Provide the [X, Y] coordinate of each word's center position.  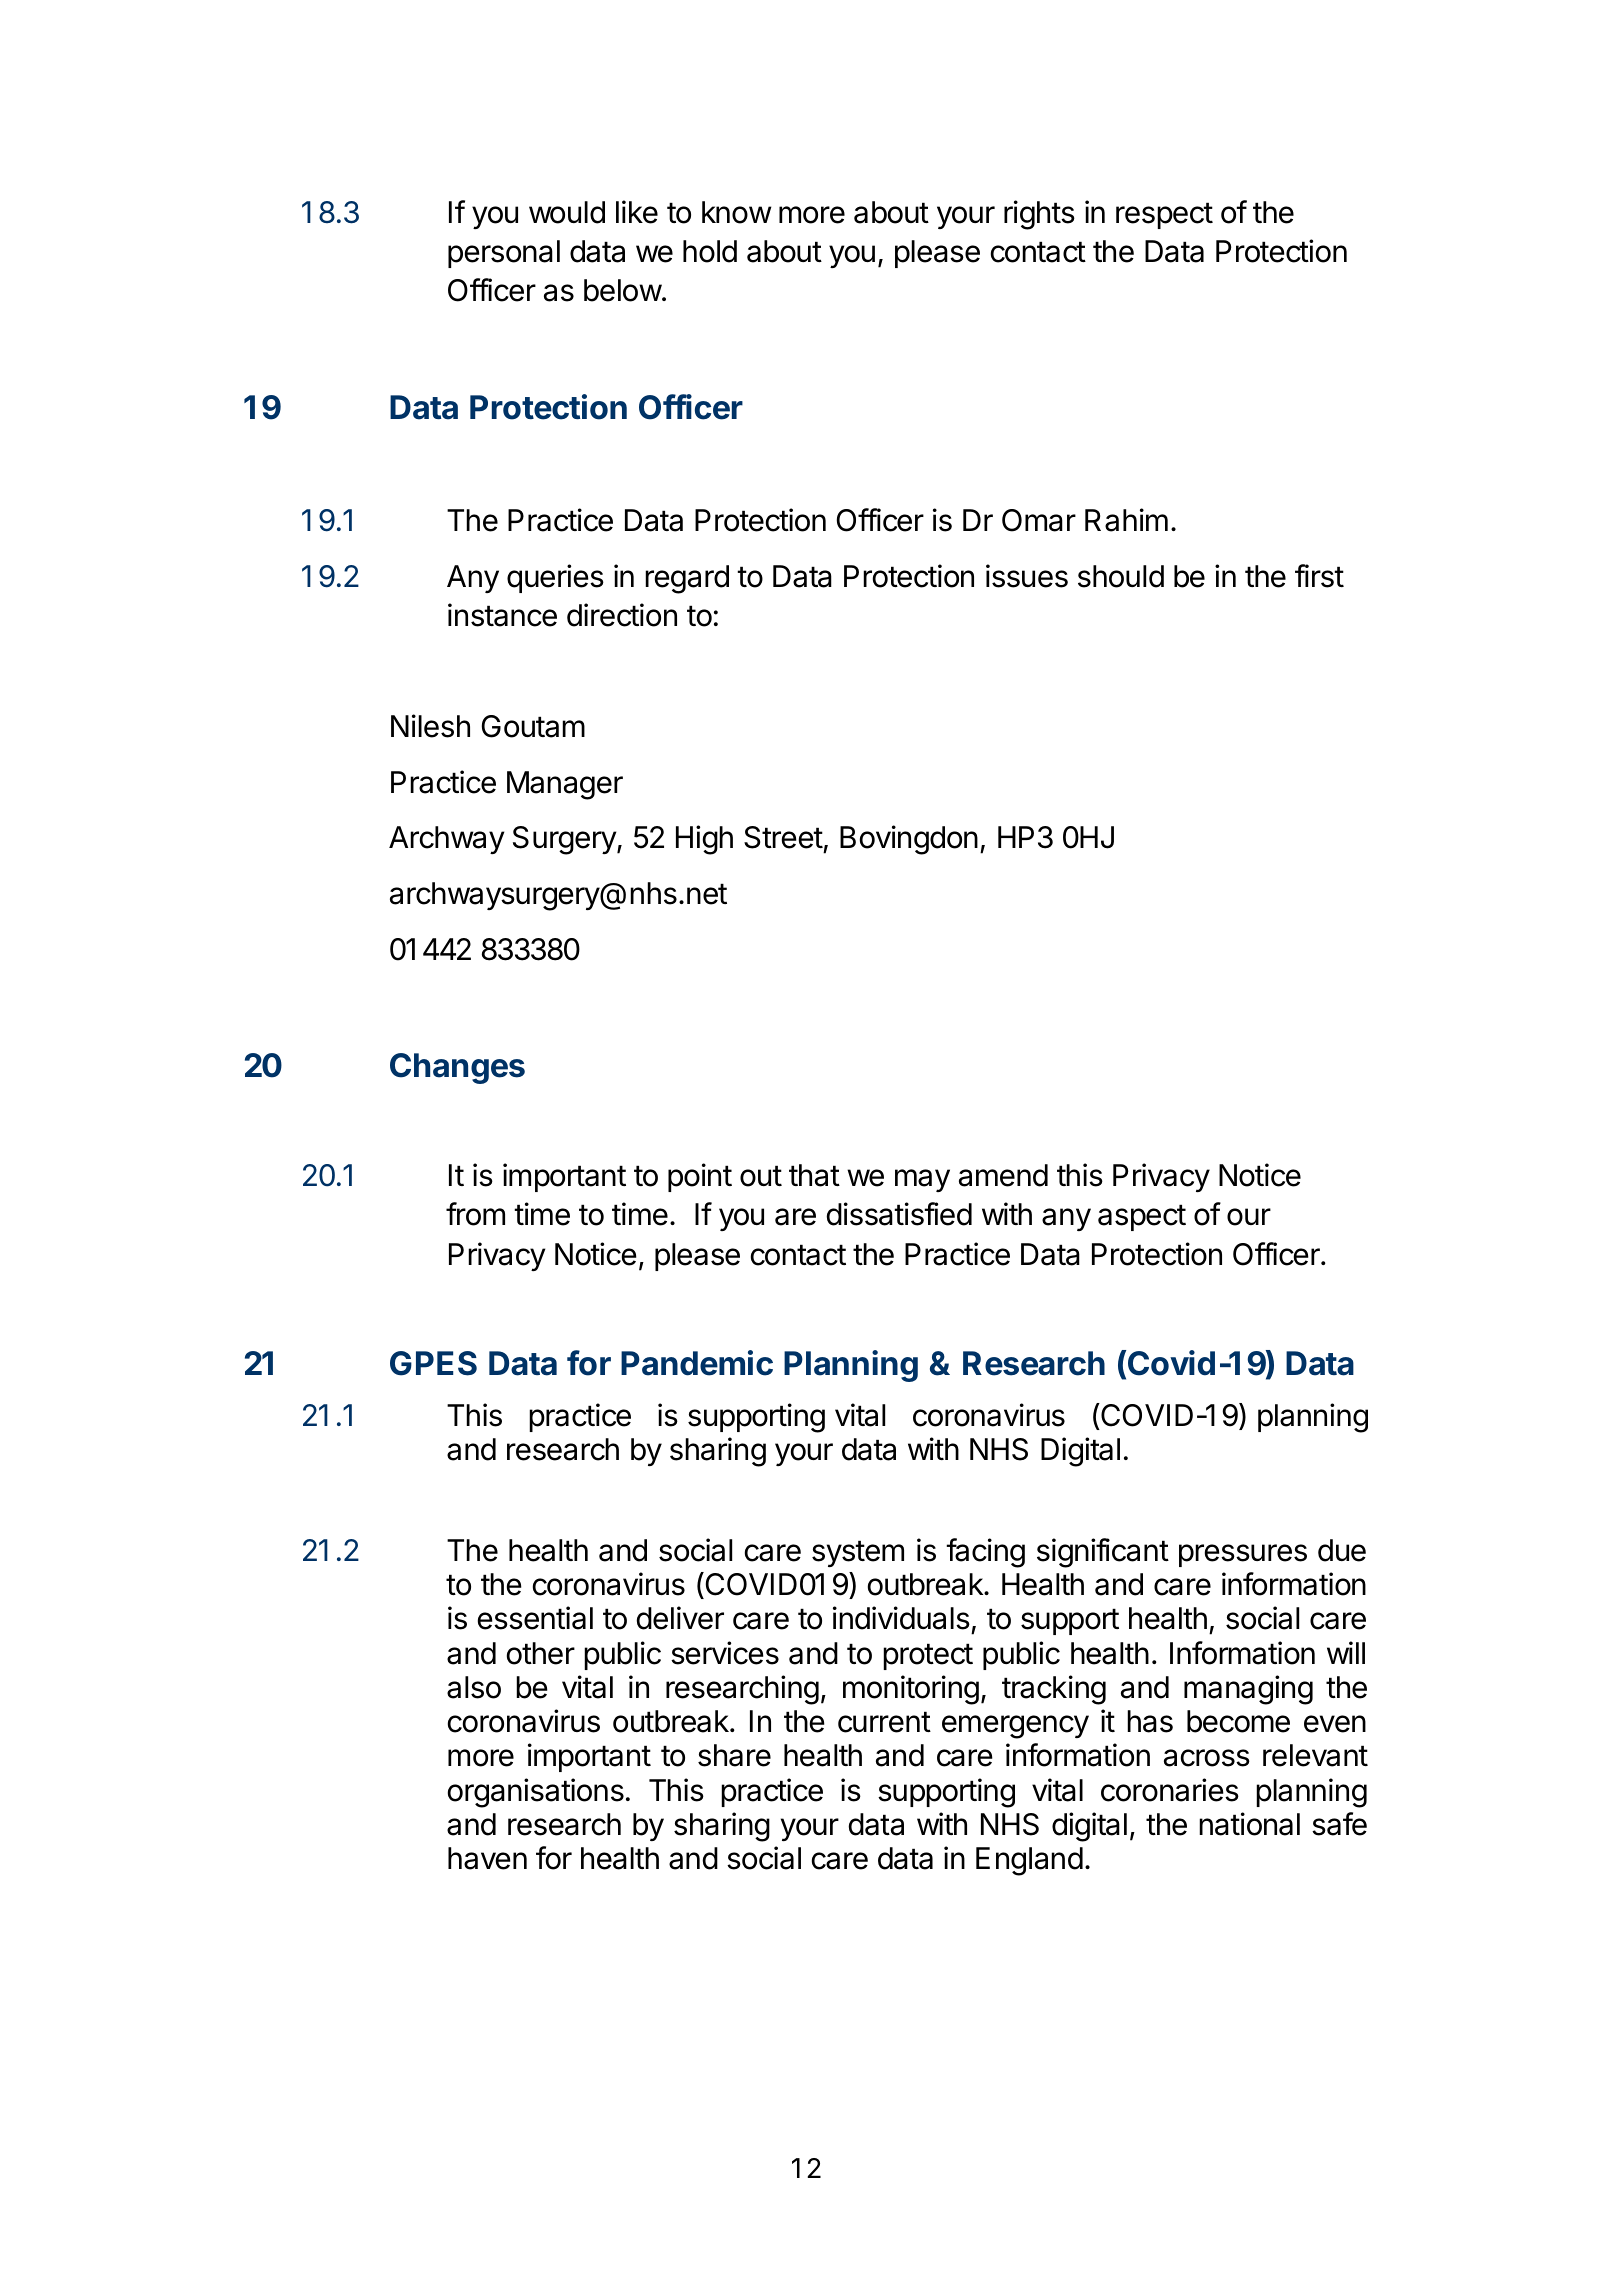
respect [1164, 215]
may [922, 1180]
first [1319, 576]
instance [502, 615]
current [884, 1722]
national [1249, 1824]
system [858, 1553]
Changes [457, 1068]
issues [1027, 576]
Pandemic [697, 1363]
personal [504, 254]
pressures [1243, 1555]
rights [1039, 215]
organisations [536, 1793]
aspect [1142, 1217]
